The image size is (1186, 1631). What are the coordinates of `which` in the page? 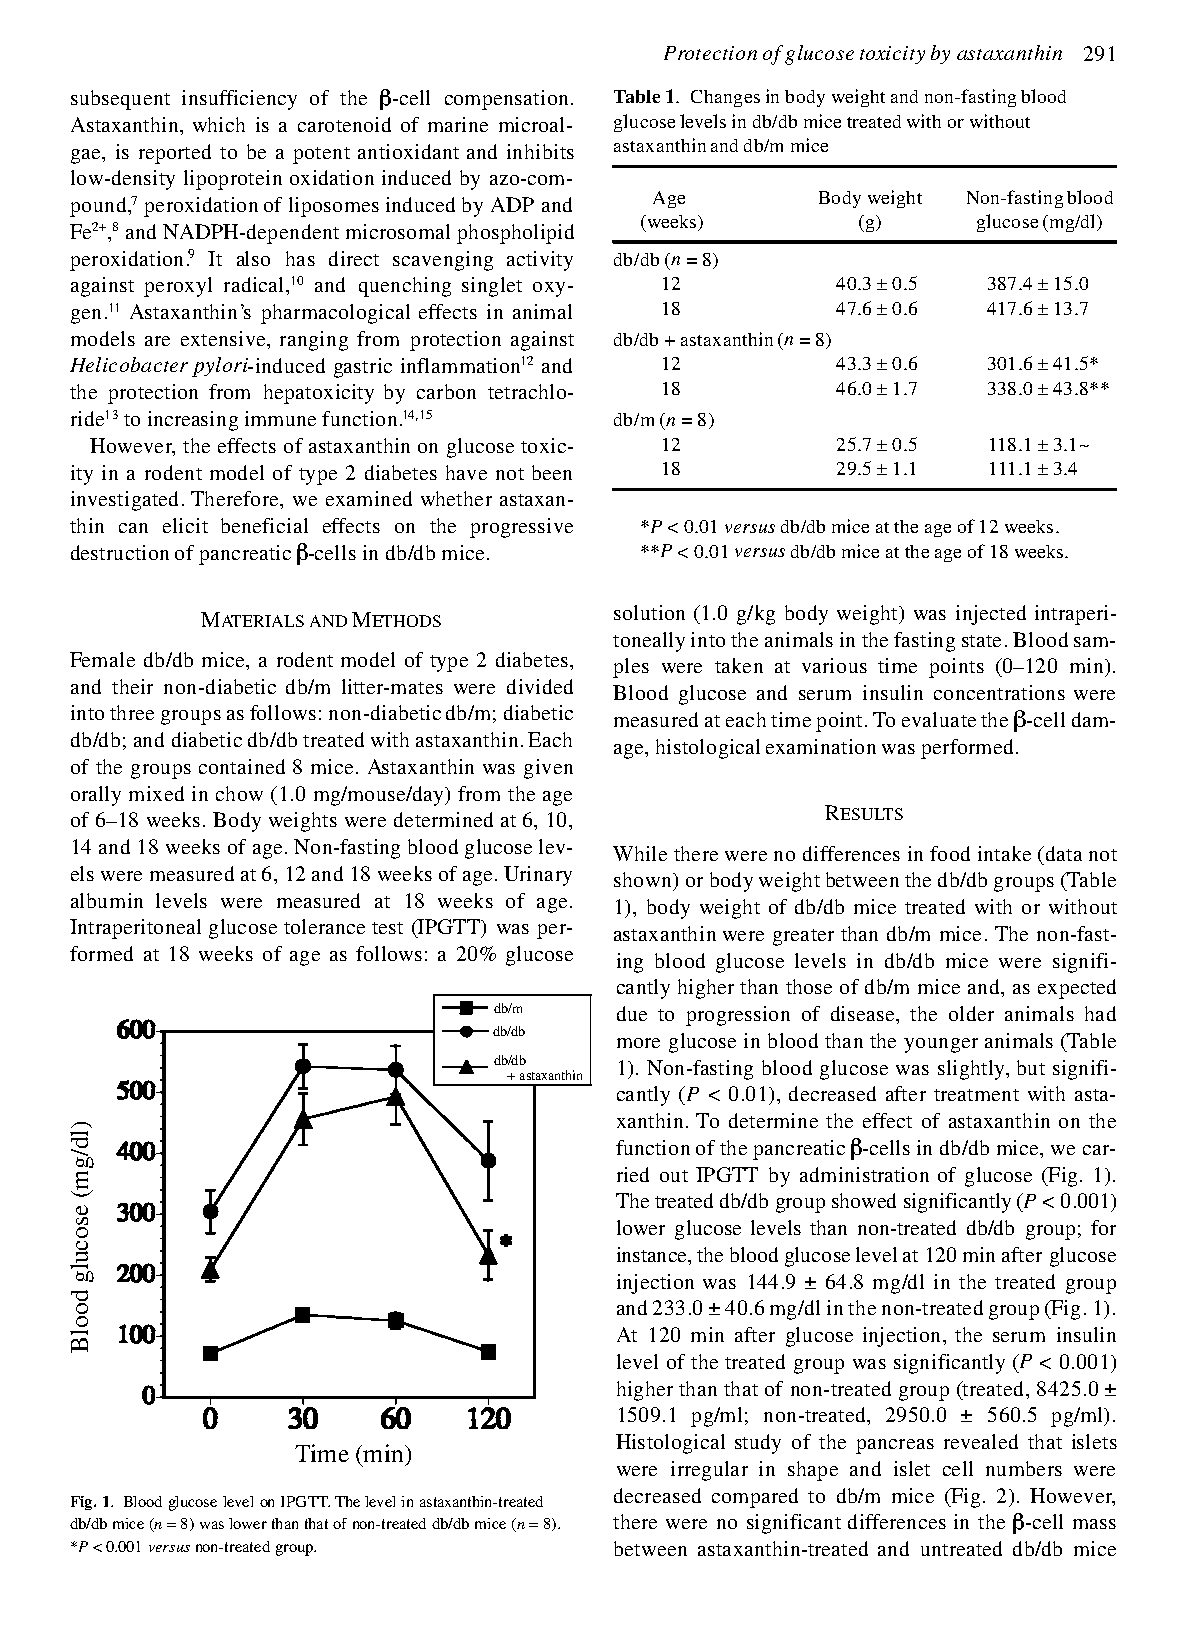 It's located at (219, 124).
